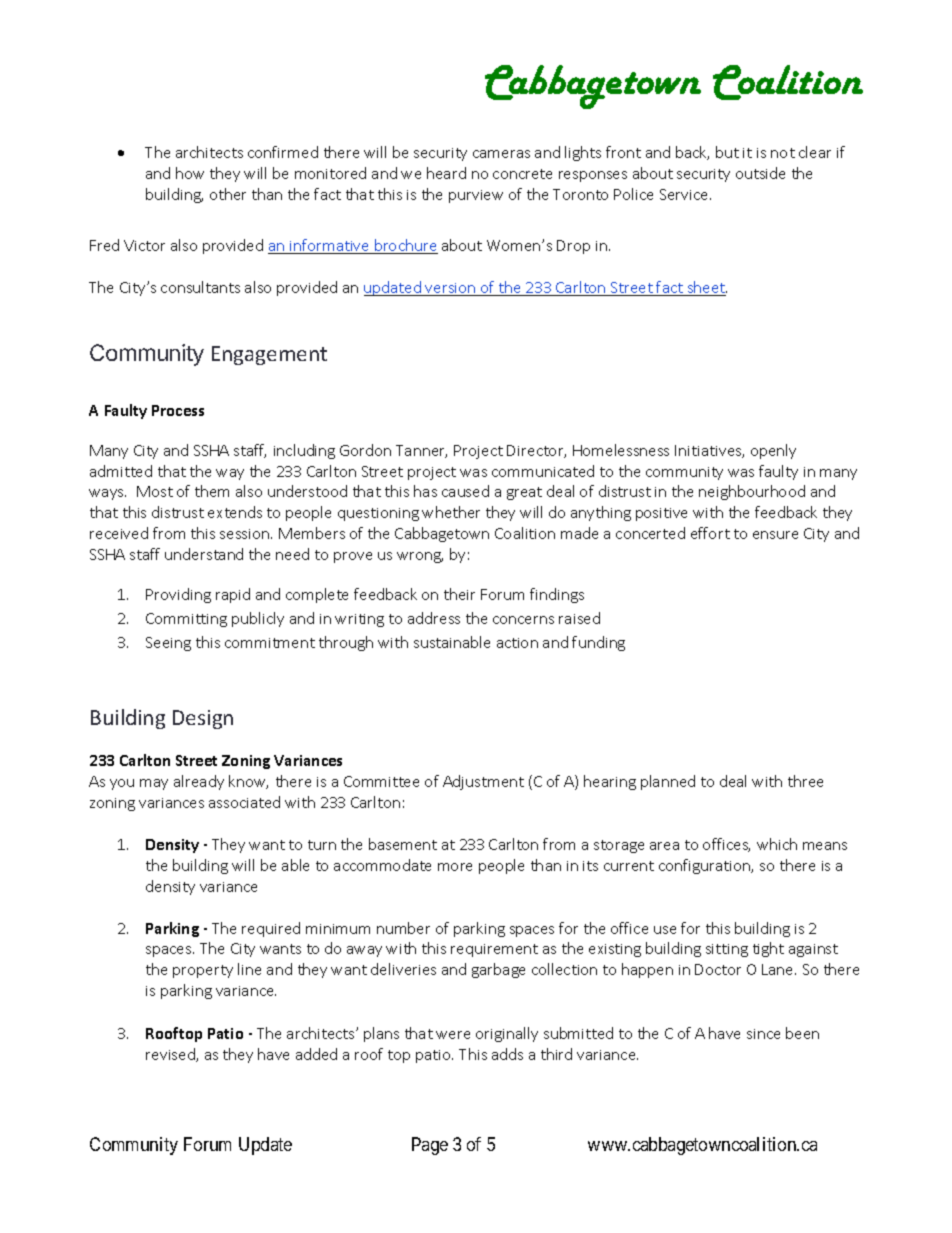 The image size is (952, 1233). I want to click on already, so click(199, 782).
